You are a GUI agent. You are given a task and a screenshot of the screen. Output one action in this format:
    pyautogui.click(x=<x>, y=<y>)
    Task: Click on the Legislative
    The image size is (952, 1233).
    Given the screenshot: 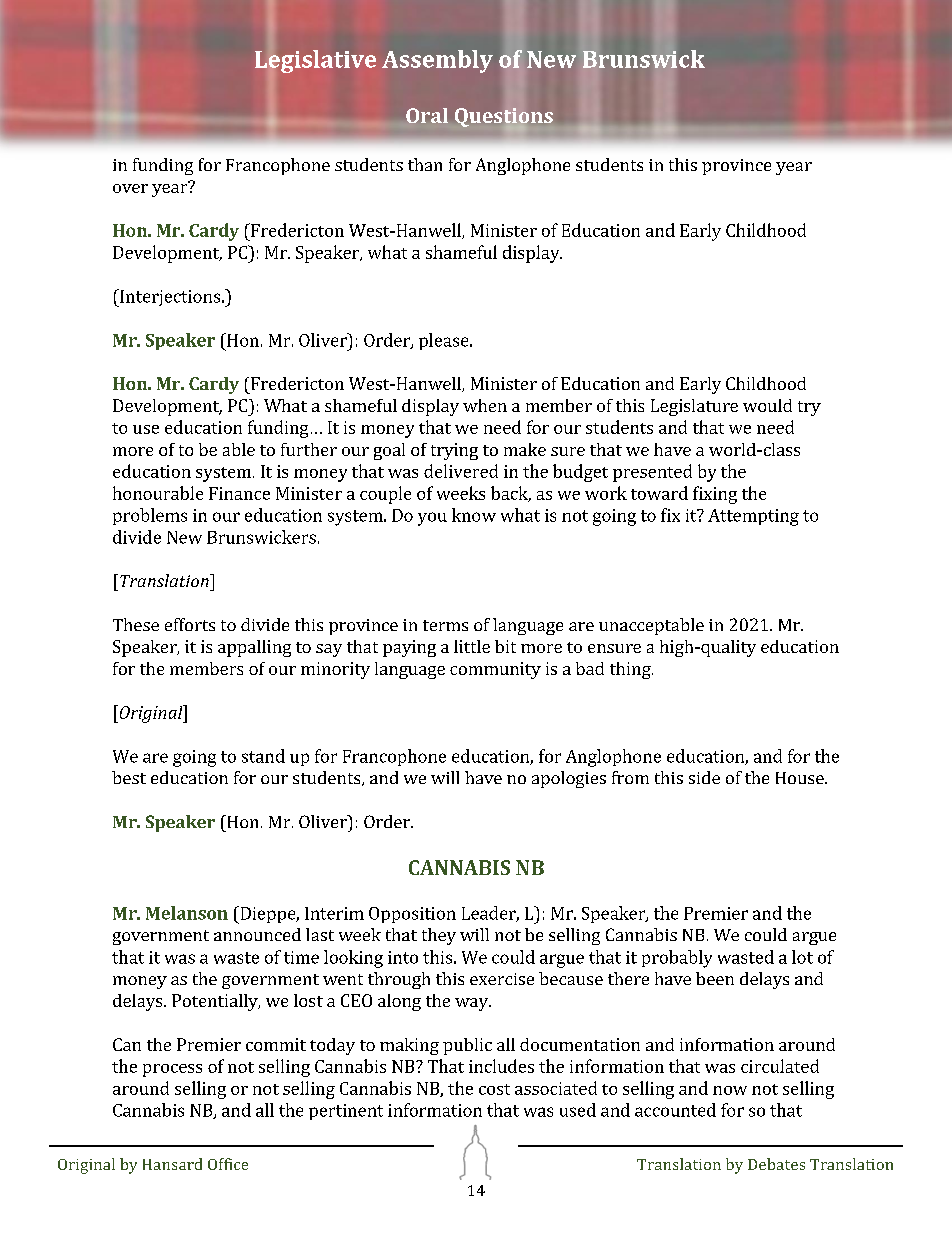 What is the action you would take?
    pyautogui.click(x=315, y=61)
